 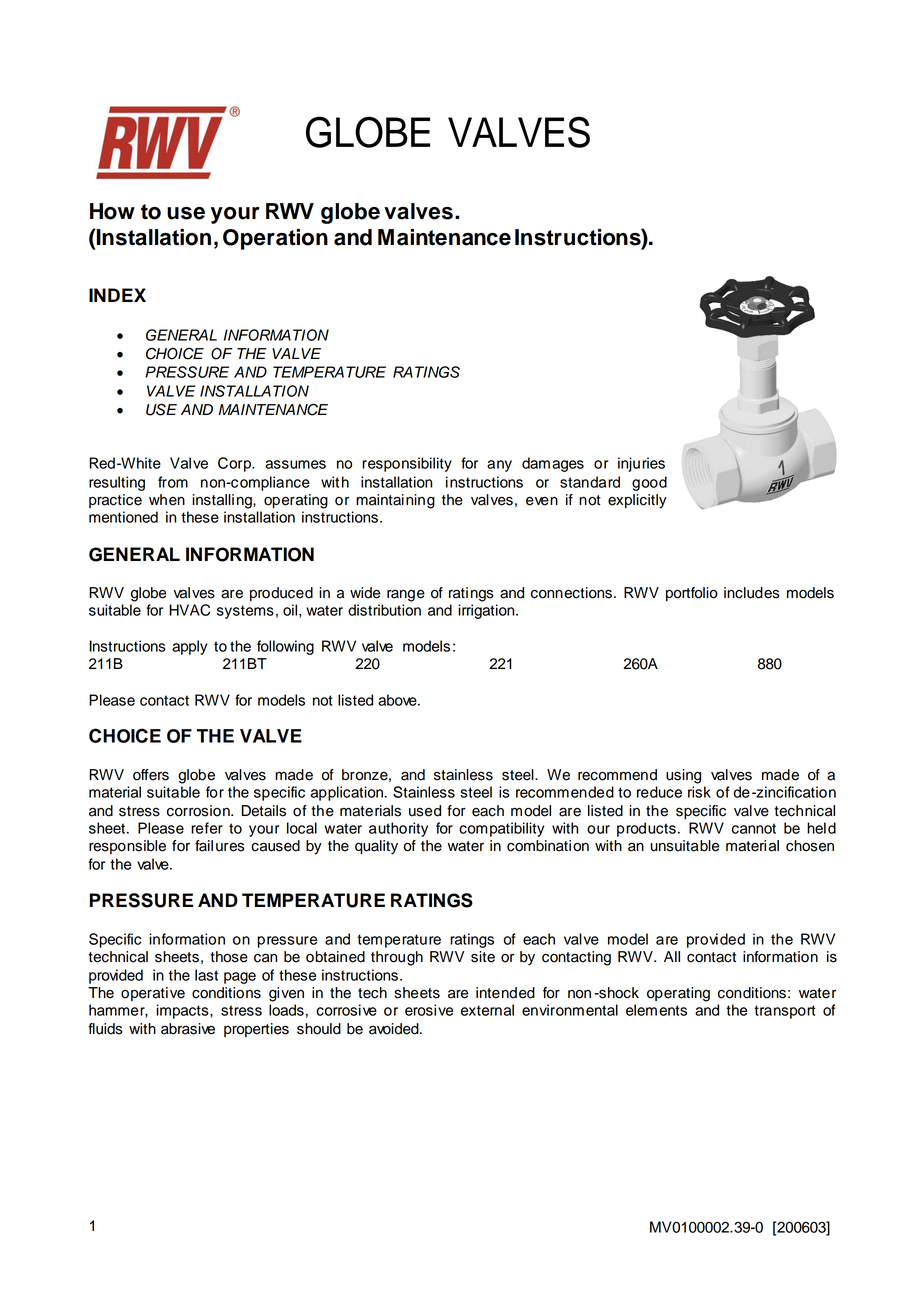 What do you see at coordinates (173, 482) in the document?
I see `from` at bounding box center [173, 482].
